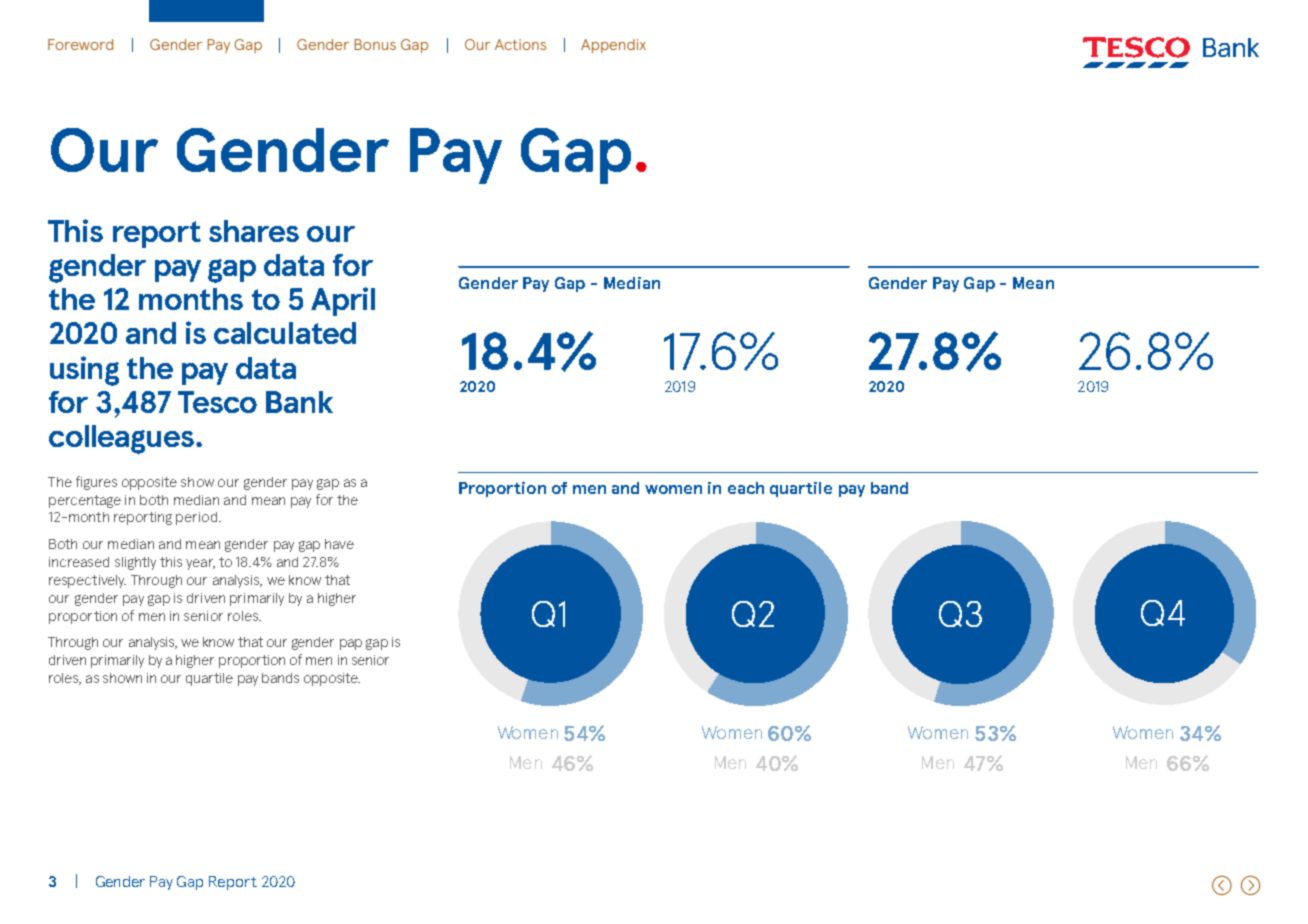 The height and width of the screenshot is (924, 1308). Describe the element at coordinates (85, 501) in the screenshot. I see `percentage` at that location.
